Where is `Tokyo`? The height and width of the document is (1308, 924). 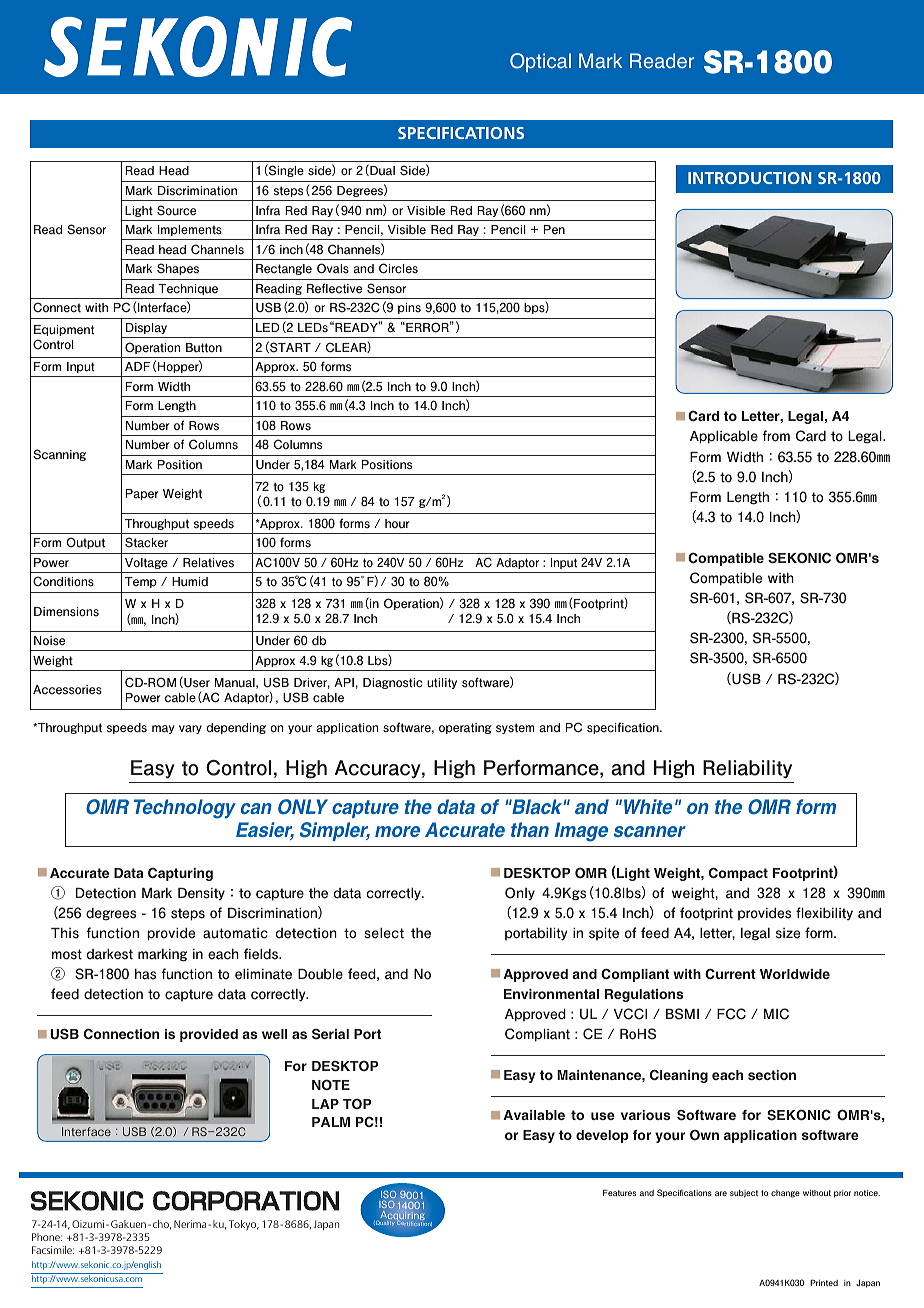
Tokyo is located at coordinates (244, 1225).
